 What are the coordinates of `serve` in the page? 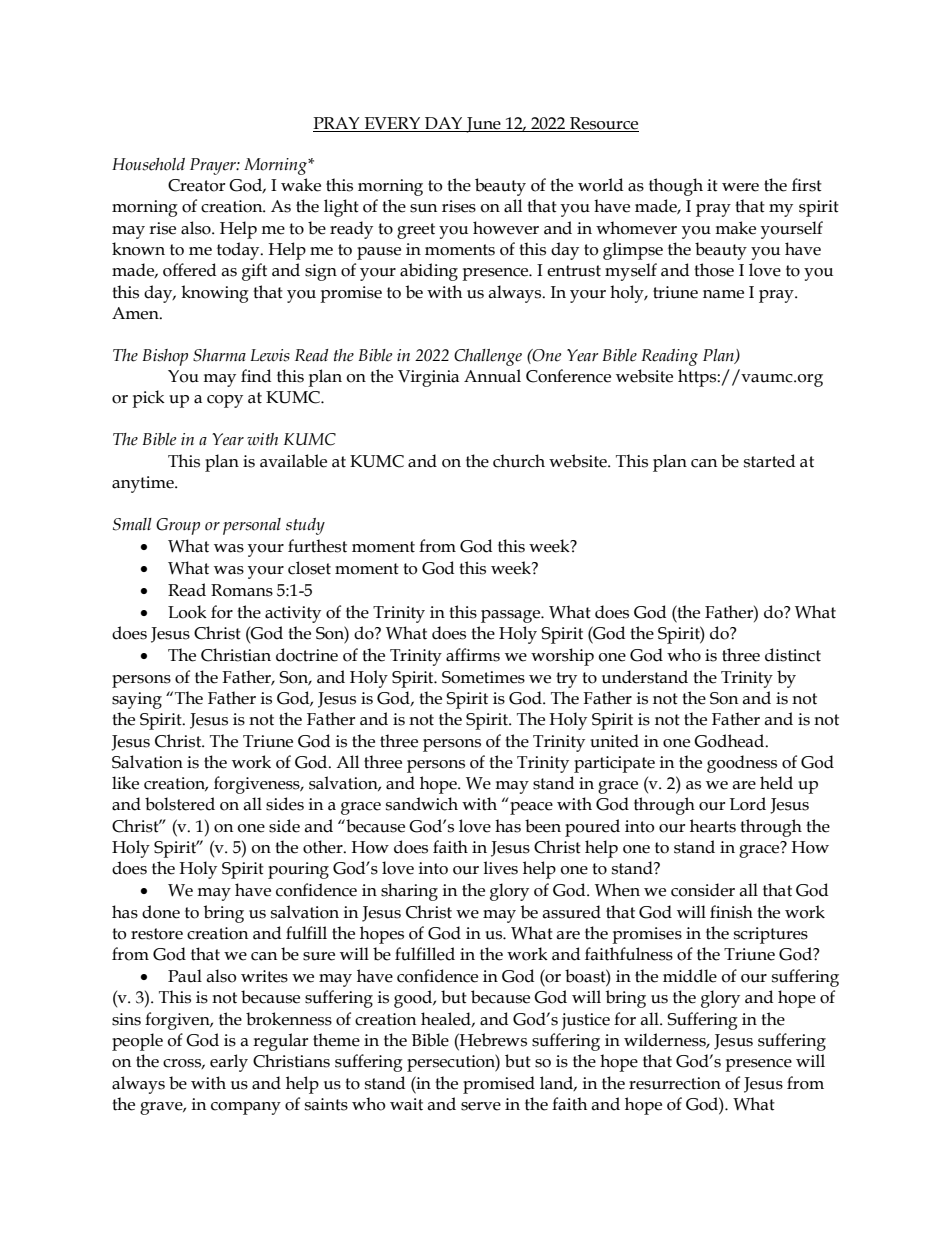 It's located at (481, 1106).
